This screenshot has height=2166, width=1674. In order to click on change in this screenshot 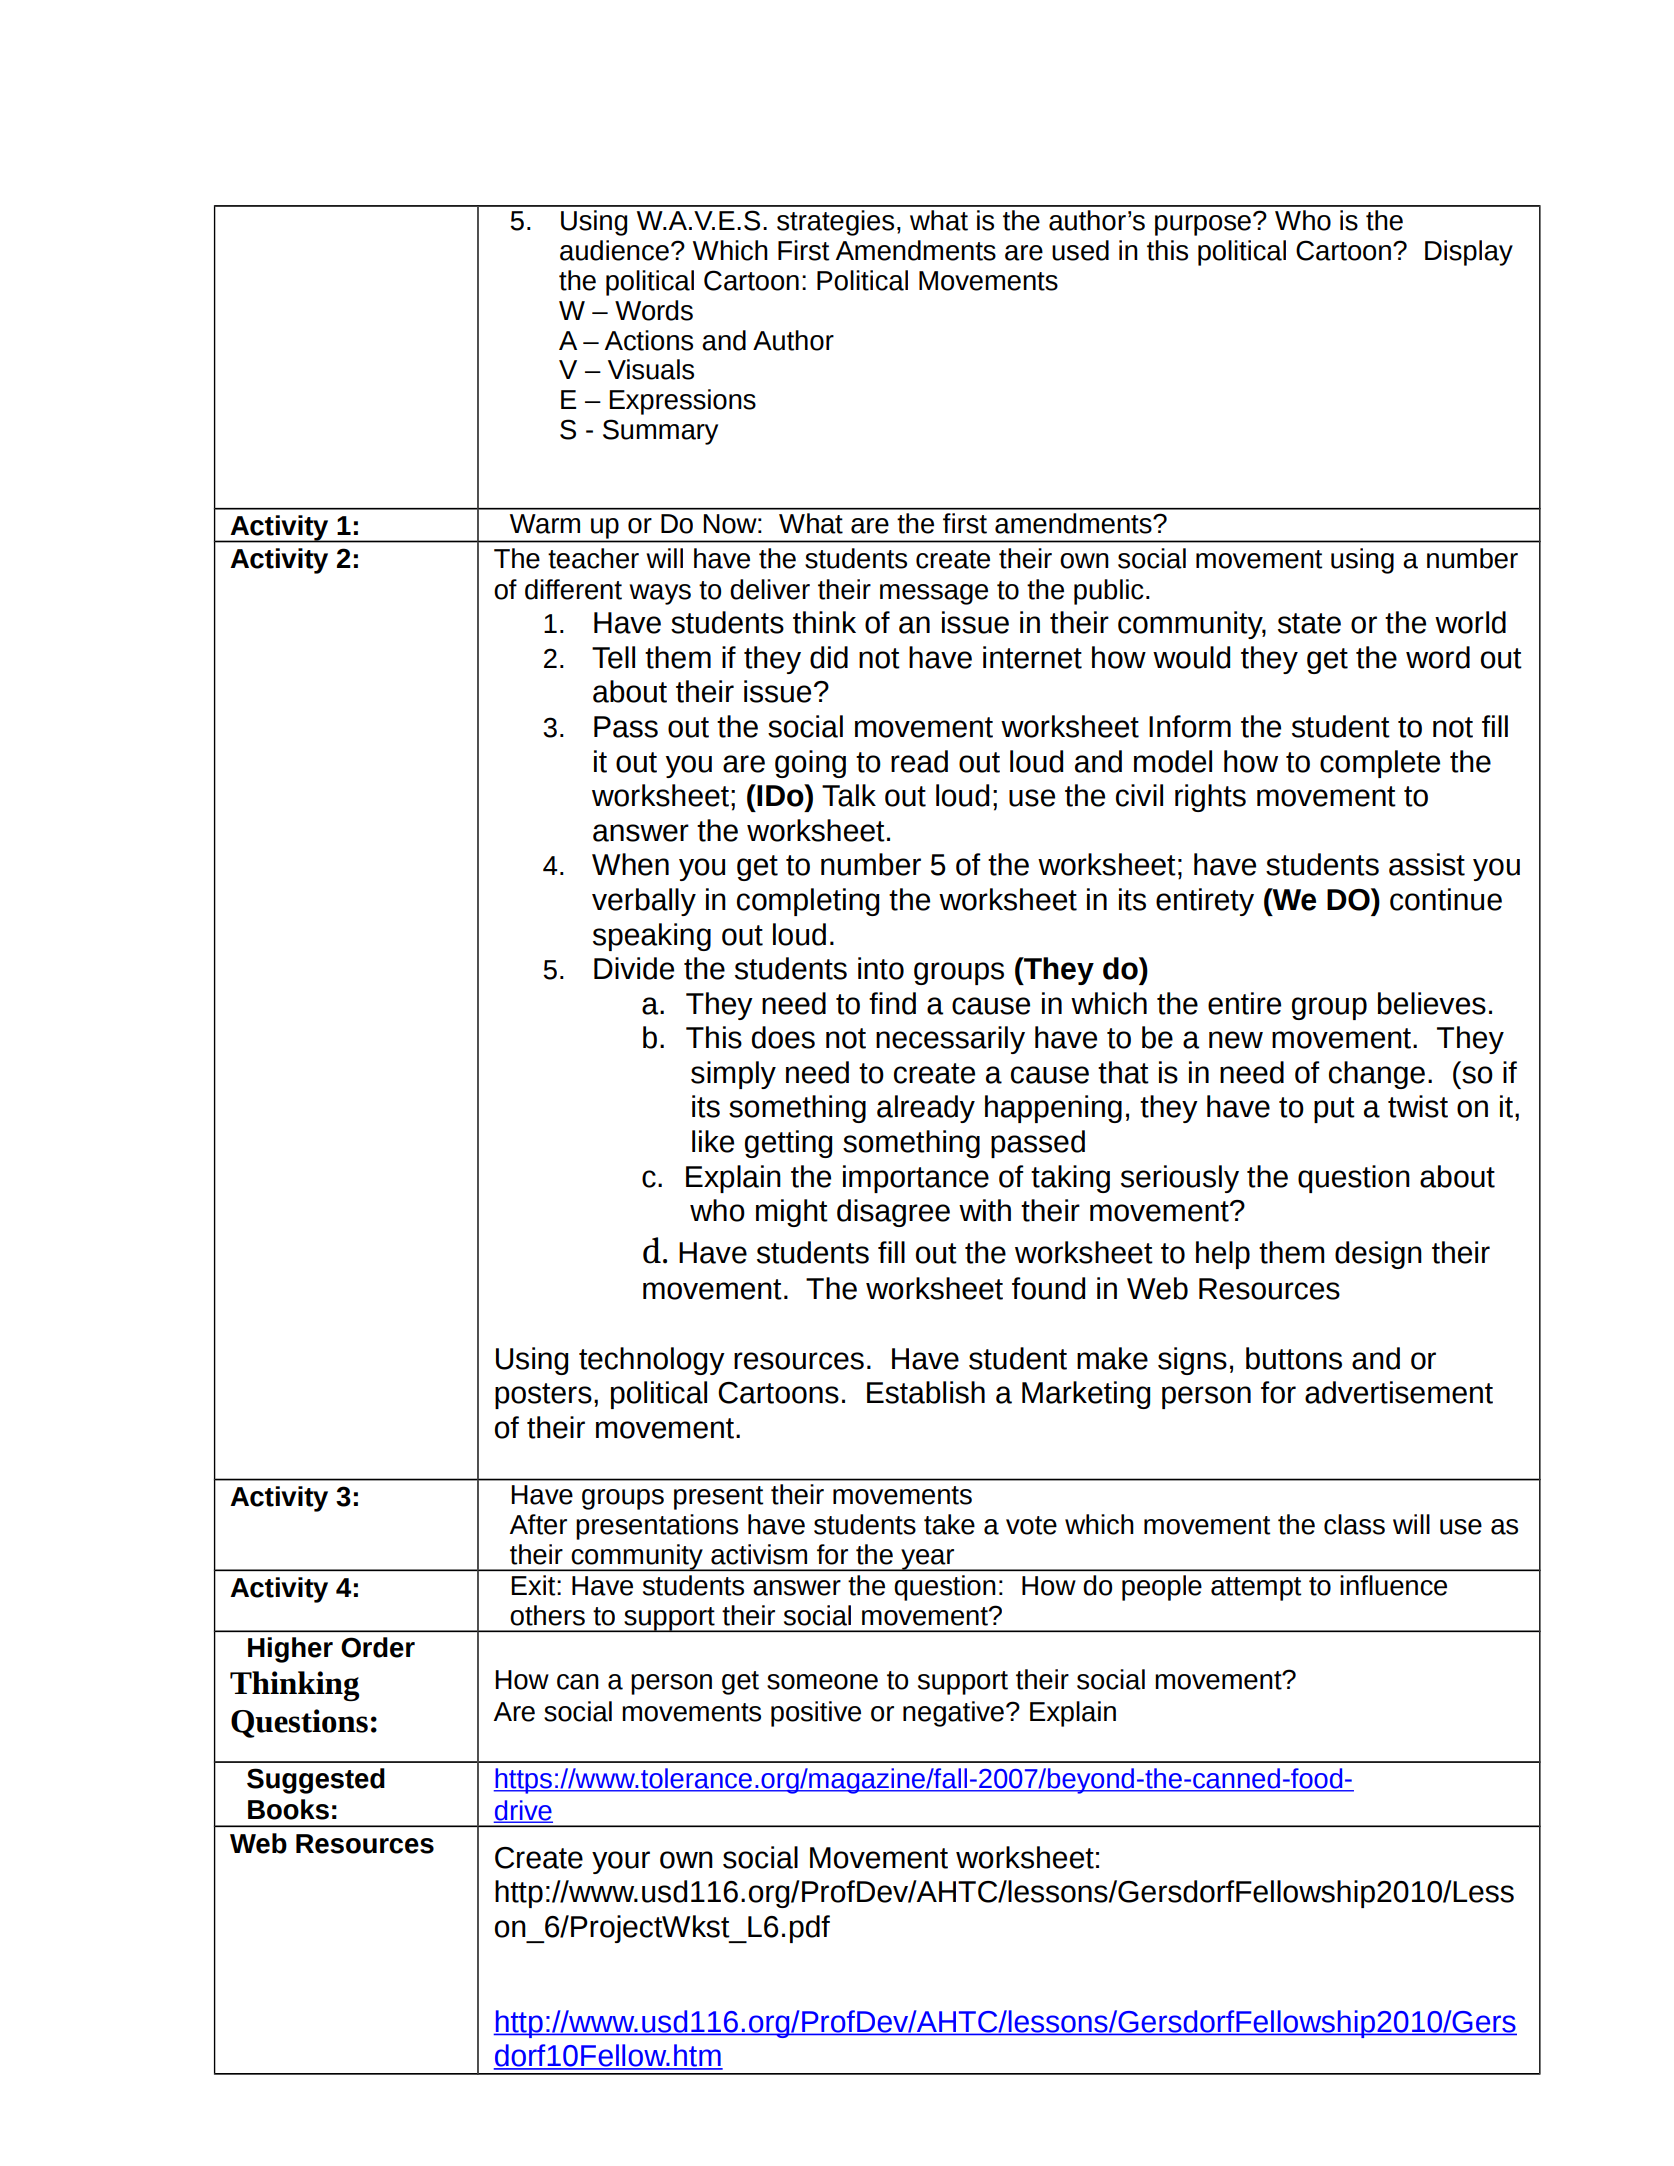, I will do `click(1377, 1075)`.
